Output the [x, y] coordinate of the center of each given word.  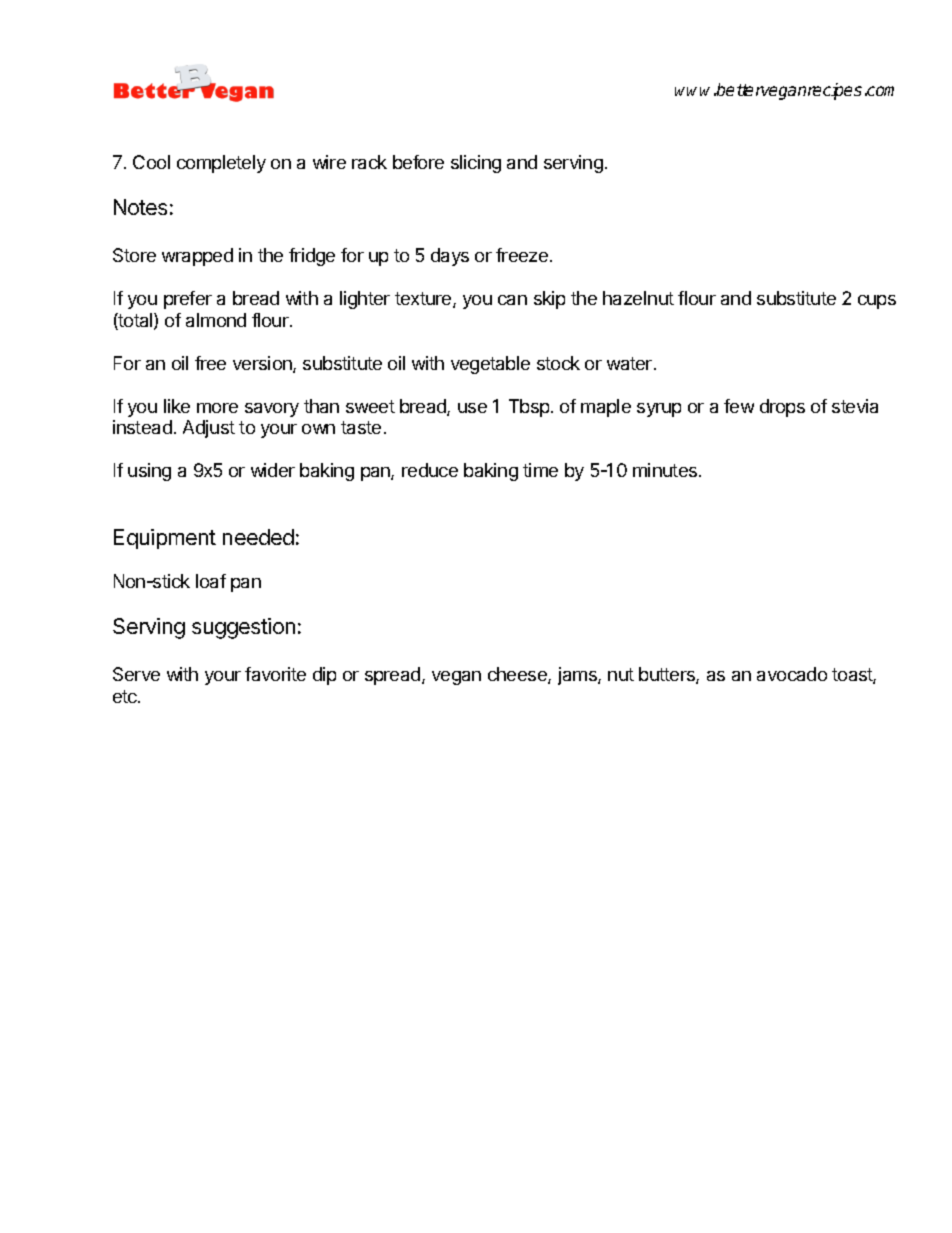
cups [877, 302]
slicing [476, 164]
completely [221, 164]
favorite [275, 674]
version [263, 364]
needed [258, 537]
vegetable [490, 365]
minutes [666, 470]
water [629, 363]
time [540, 470]
